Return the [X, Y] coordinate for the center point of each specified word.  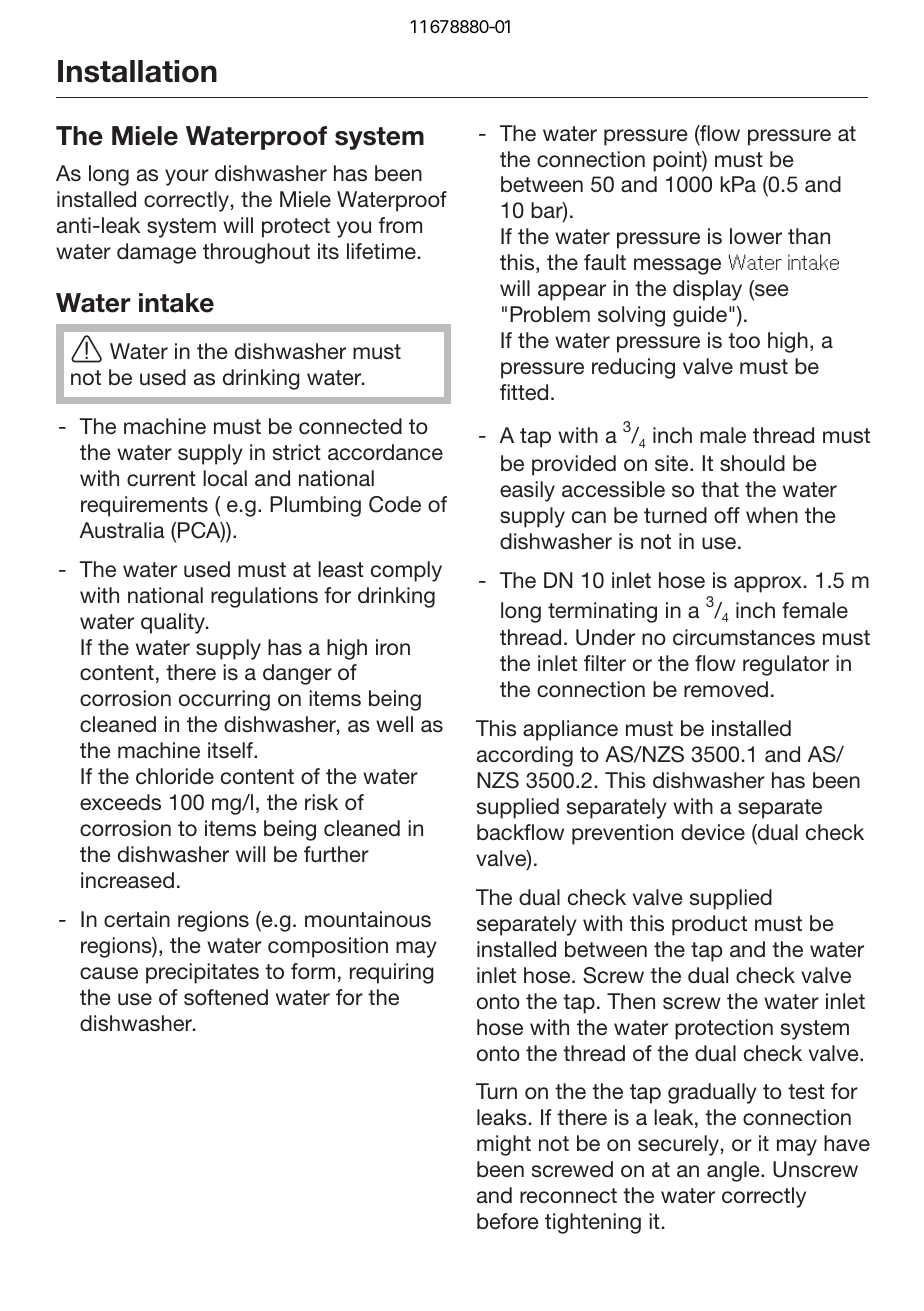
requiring [392, 973]
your [187, 177]
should [752, 463]
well [394, 724]
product [709, 925]
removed [726, 689]
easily [527, 491]
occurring [224, 700]
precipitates [202, 973]
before [508, 1221]
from [400, 225]
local [225, 478]
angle [734, 1171]
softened [226, 997]
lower [756, 236]
